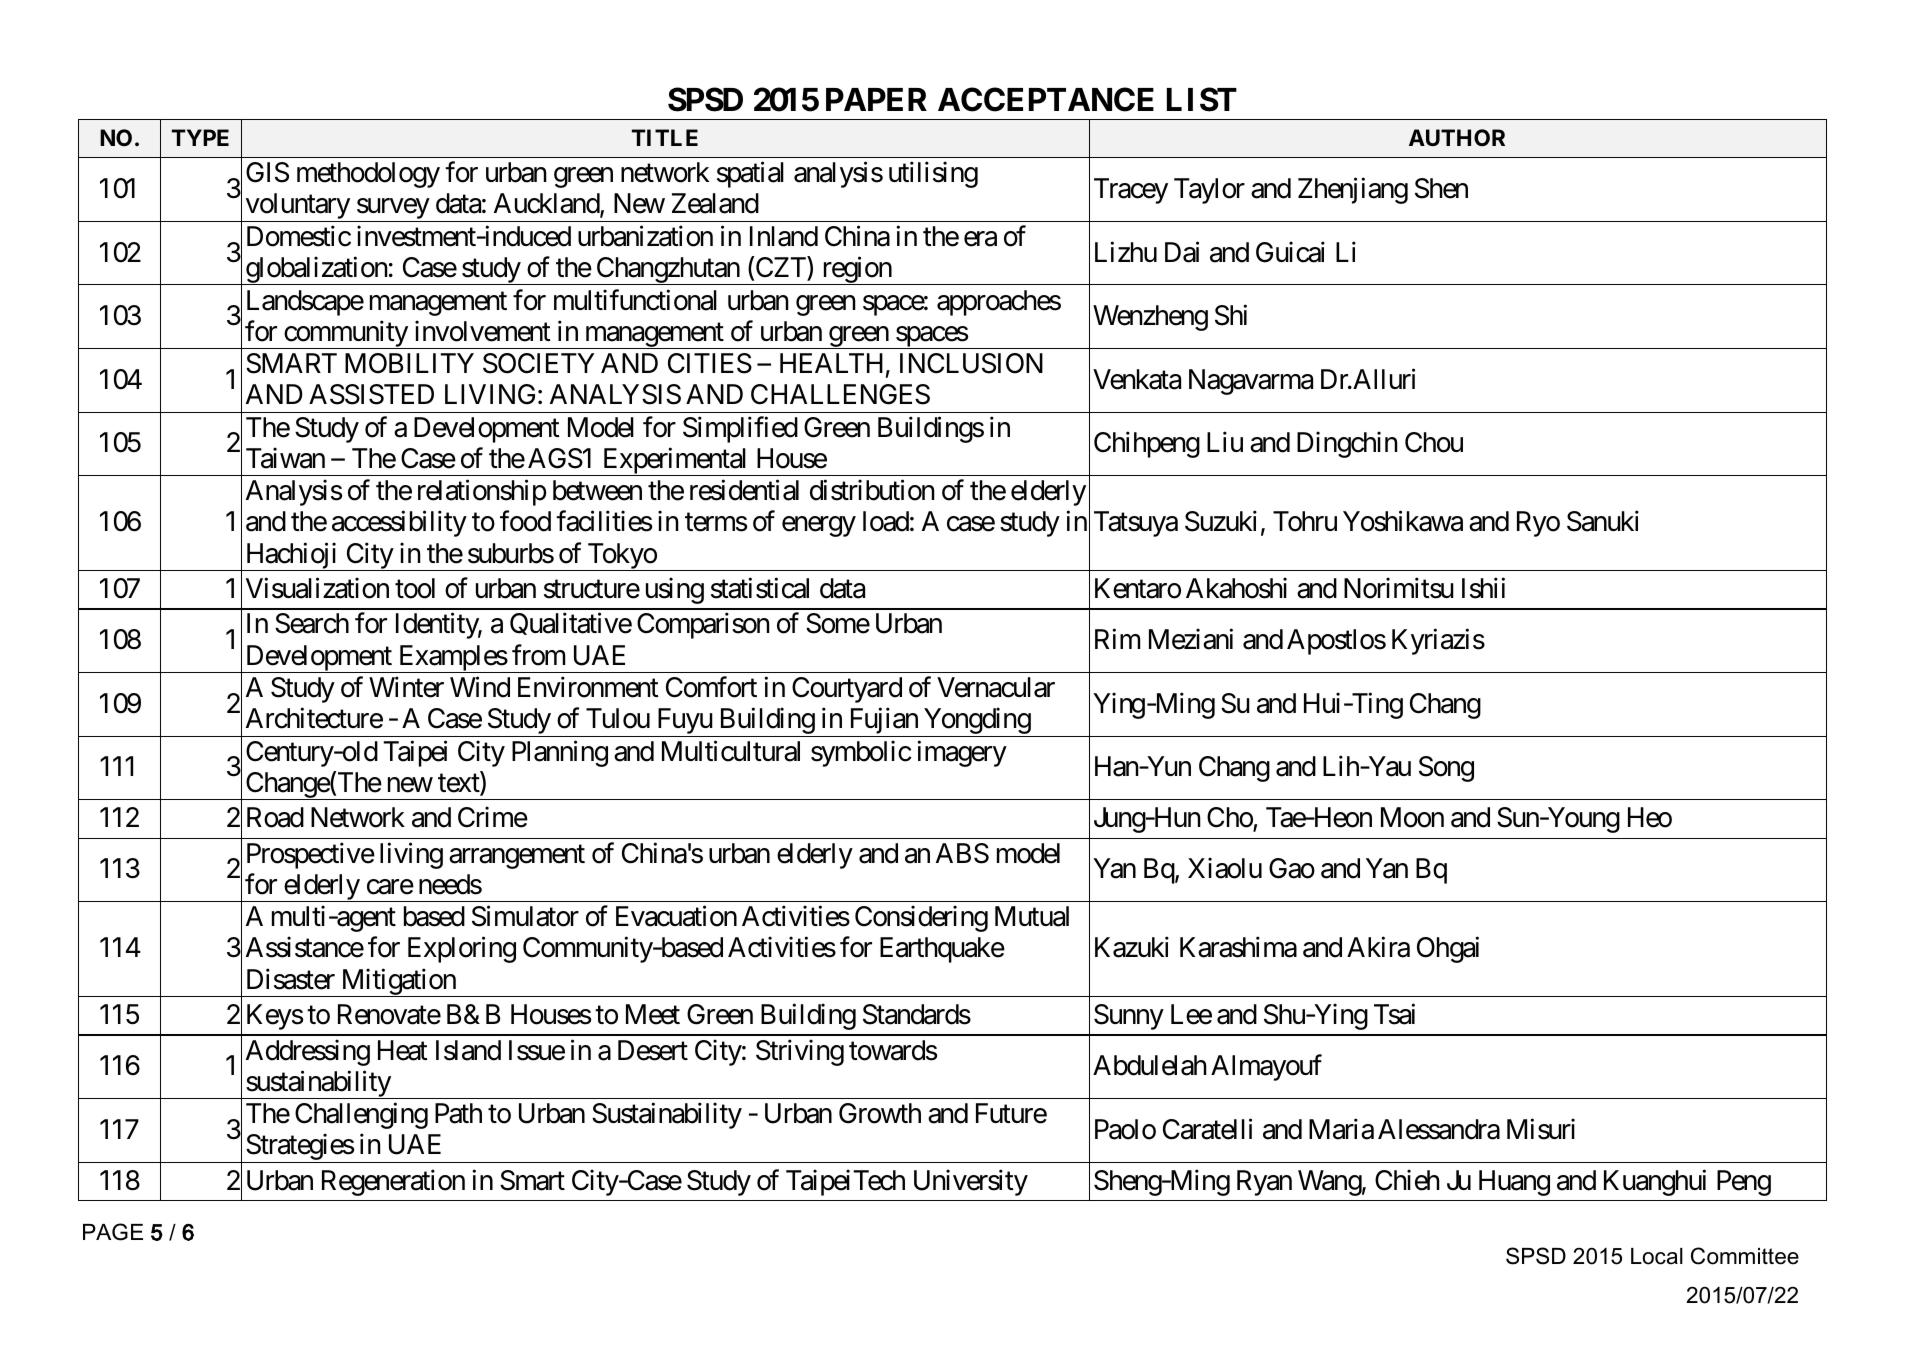  I want to click on Ishii, so click(1483, 588).
